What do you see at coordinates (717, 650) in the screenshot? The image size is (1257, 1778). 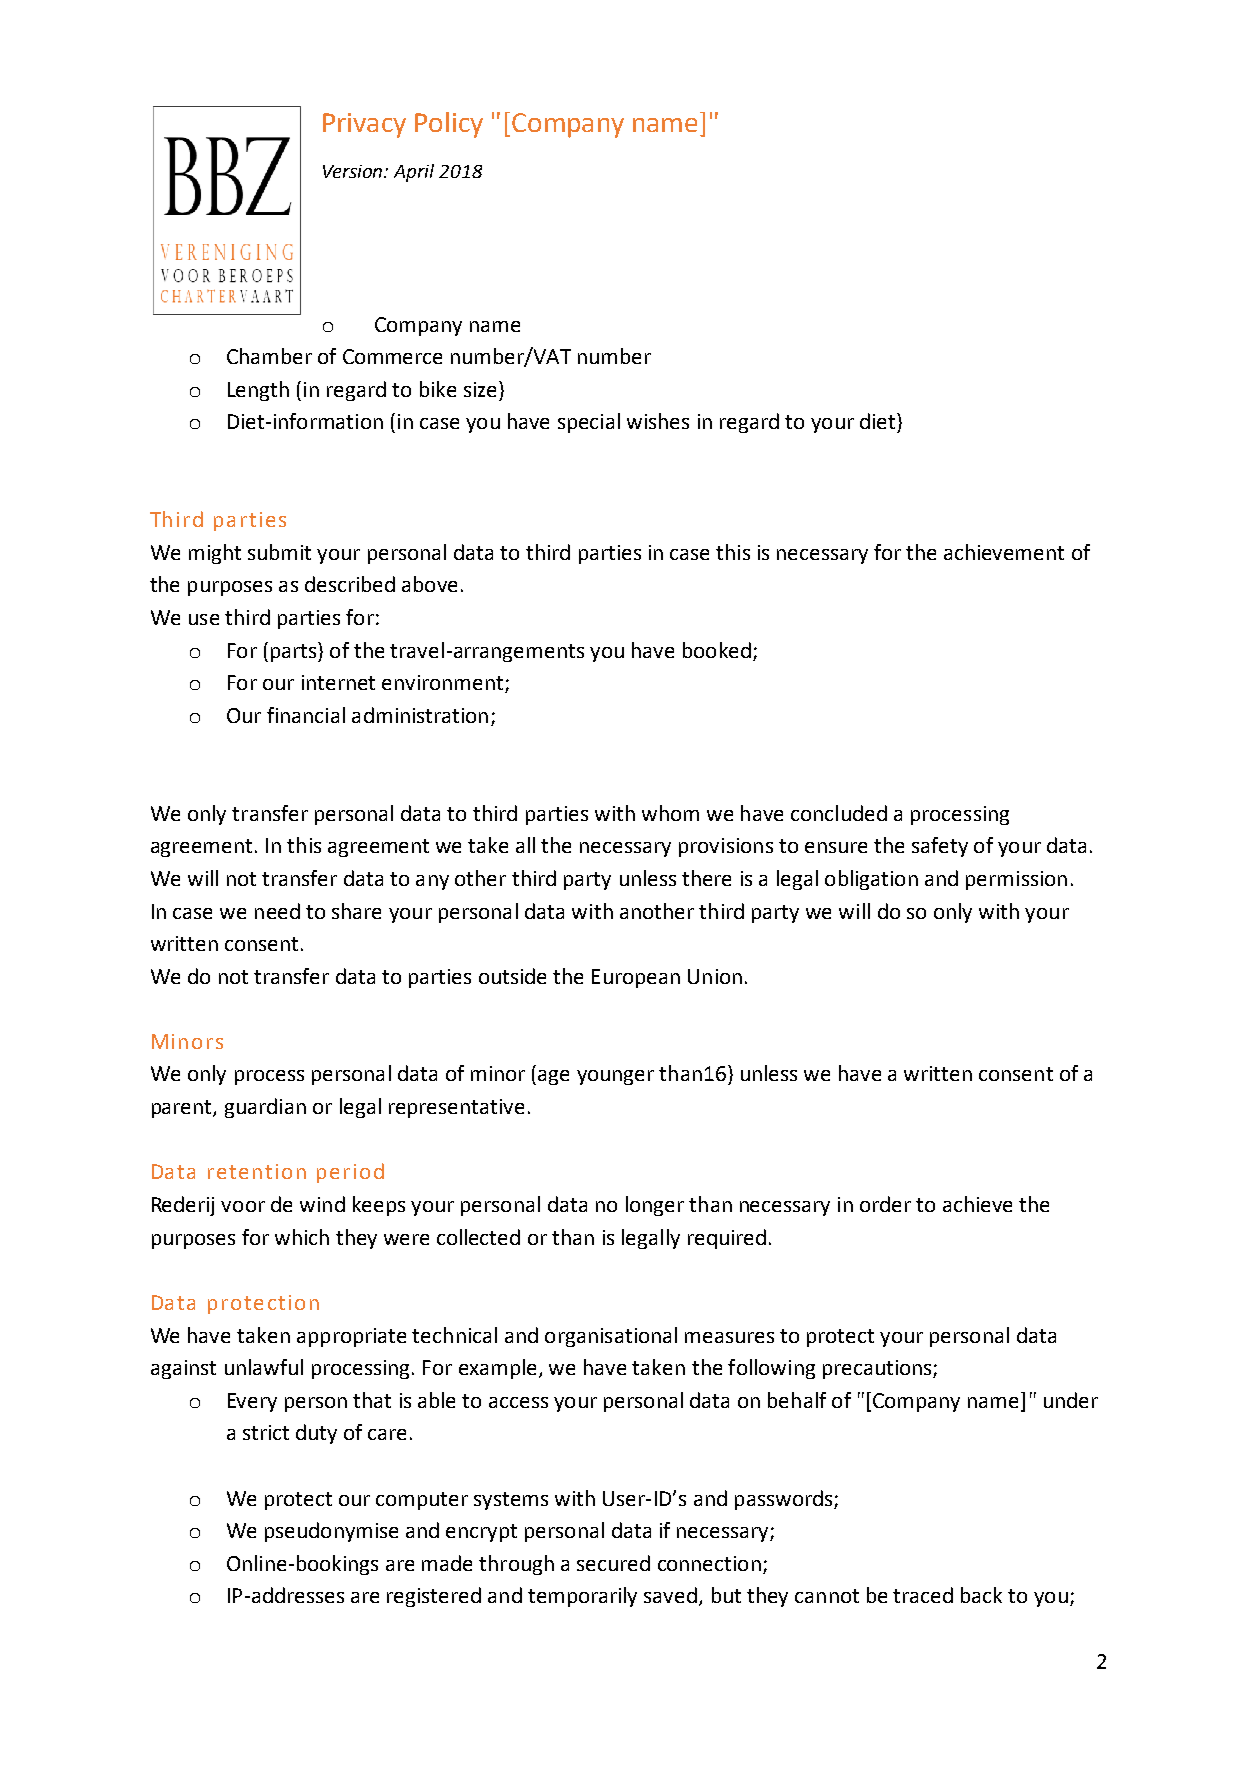 I see `booked` at bounding box center [717, 650].
